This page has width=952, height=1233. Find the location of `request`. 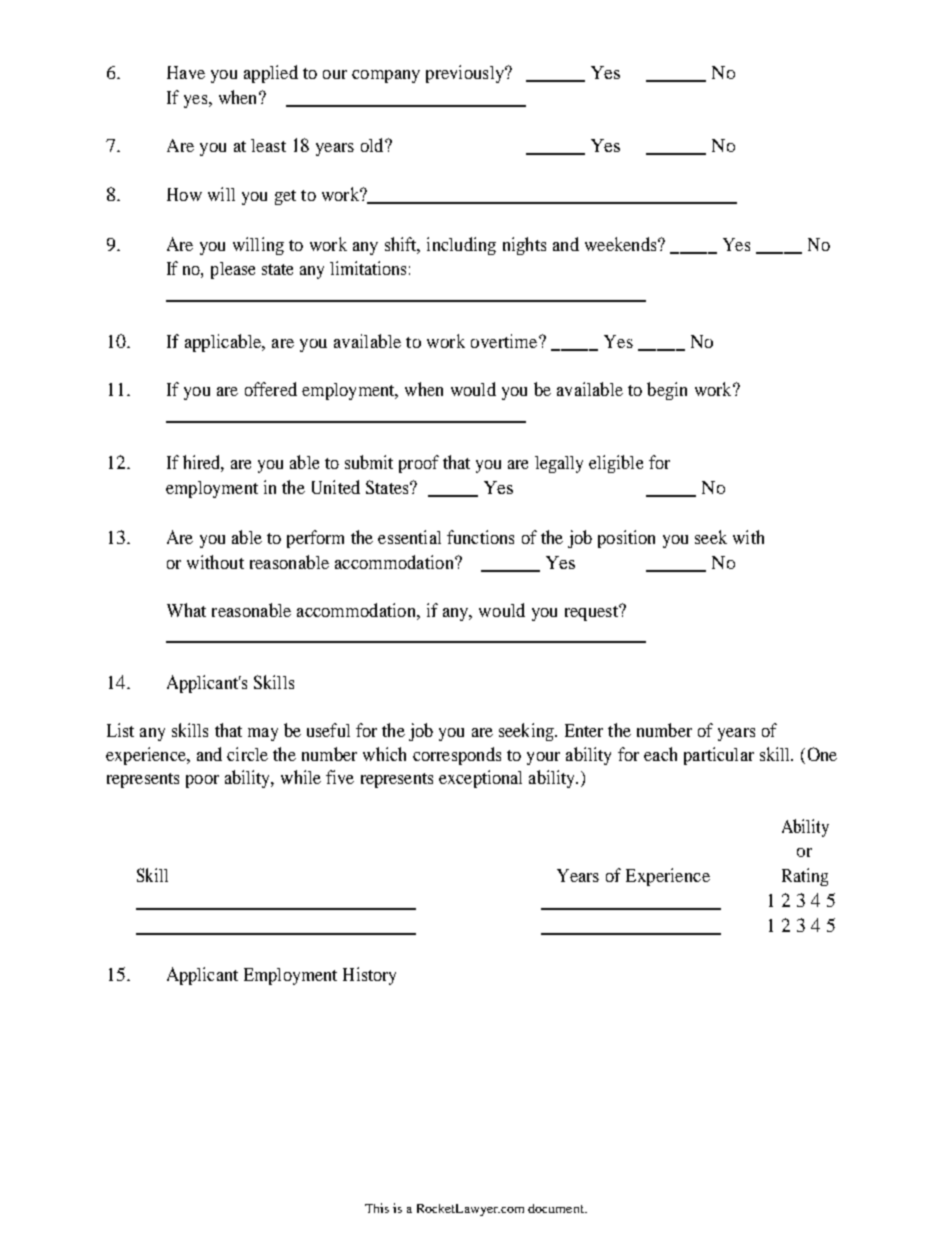

request is located at coordinates (592, 613).
